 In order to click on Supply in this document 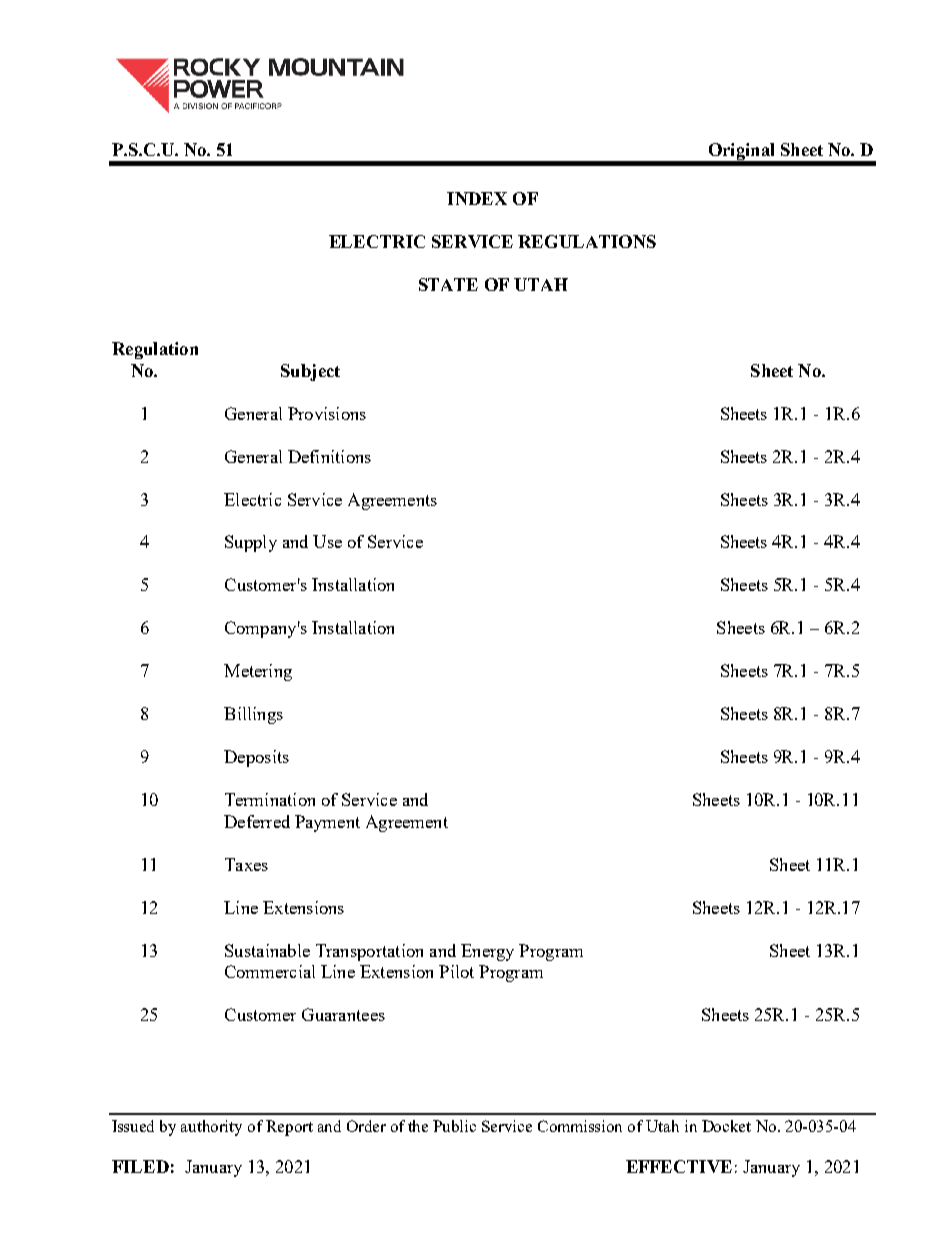, I will do `click(251, 543)`.
